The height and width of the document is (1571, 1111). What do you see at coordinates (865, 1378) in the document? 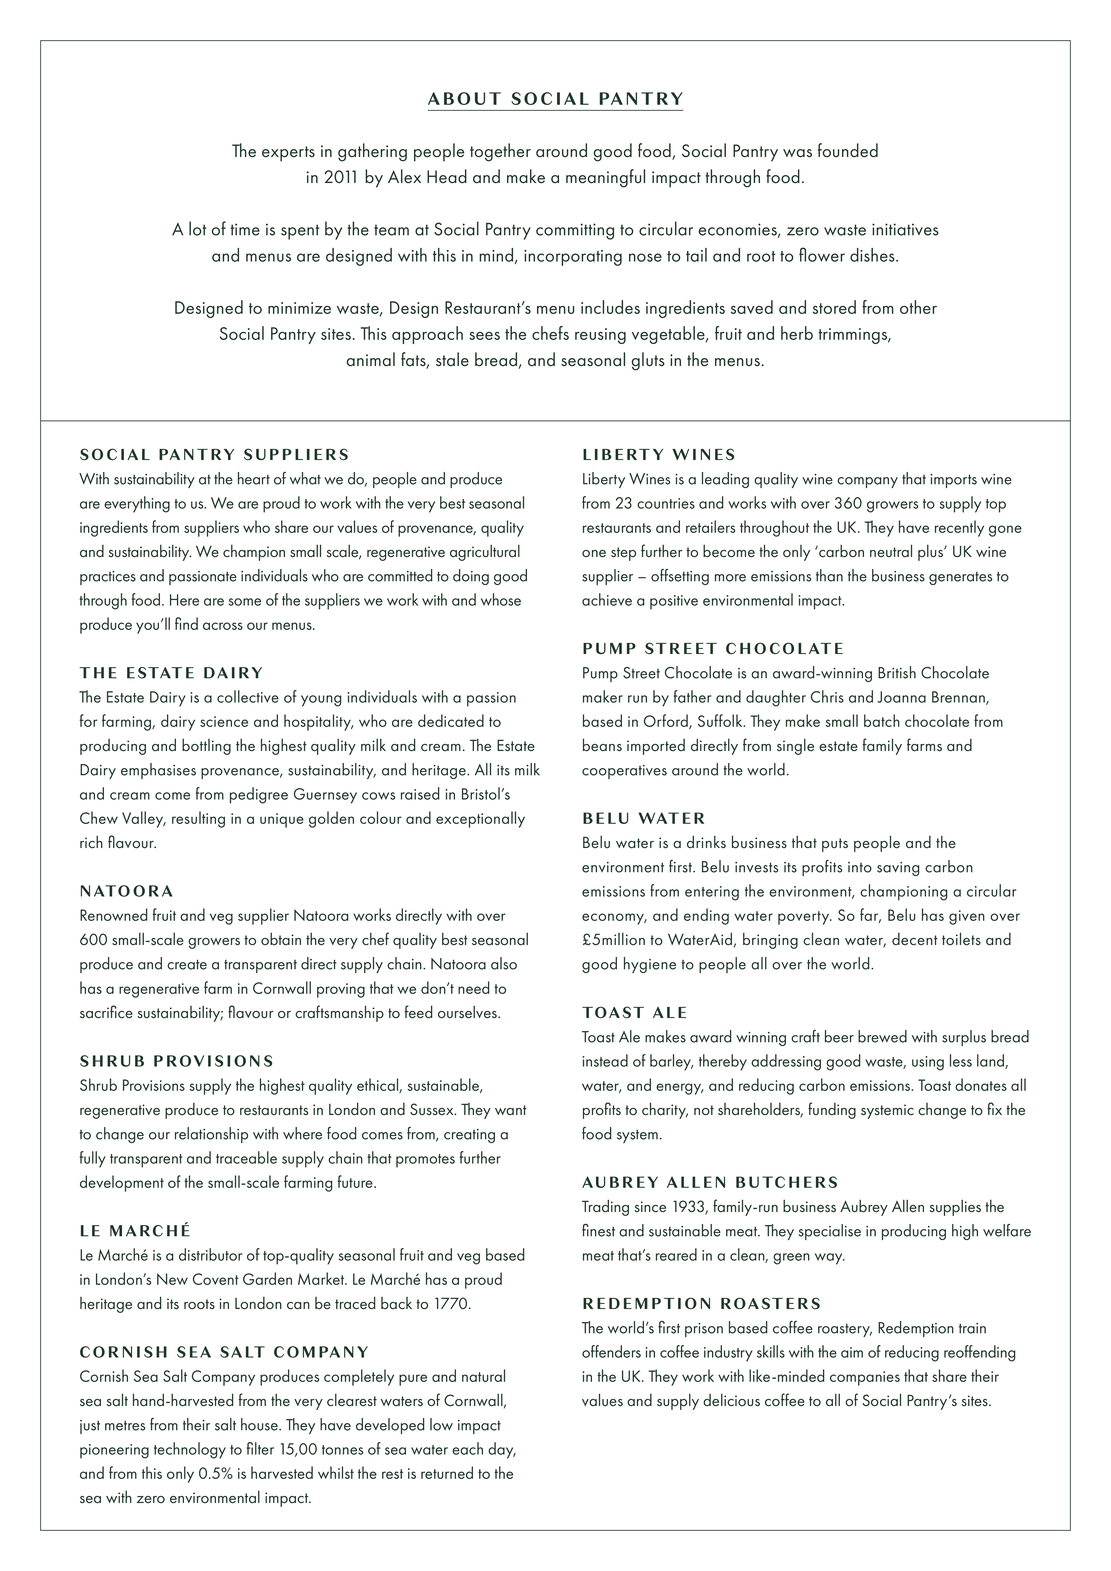
I see `companies` at bounding box center [865, 1378].
